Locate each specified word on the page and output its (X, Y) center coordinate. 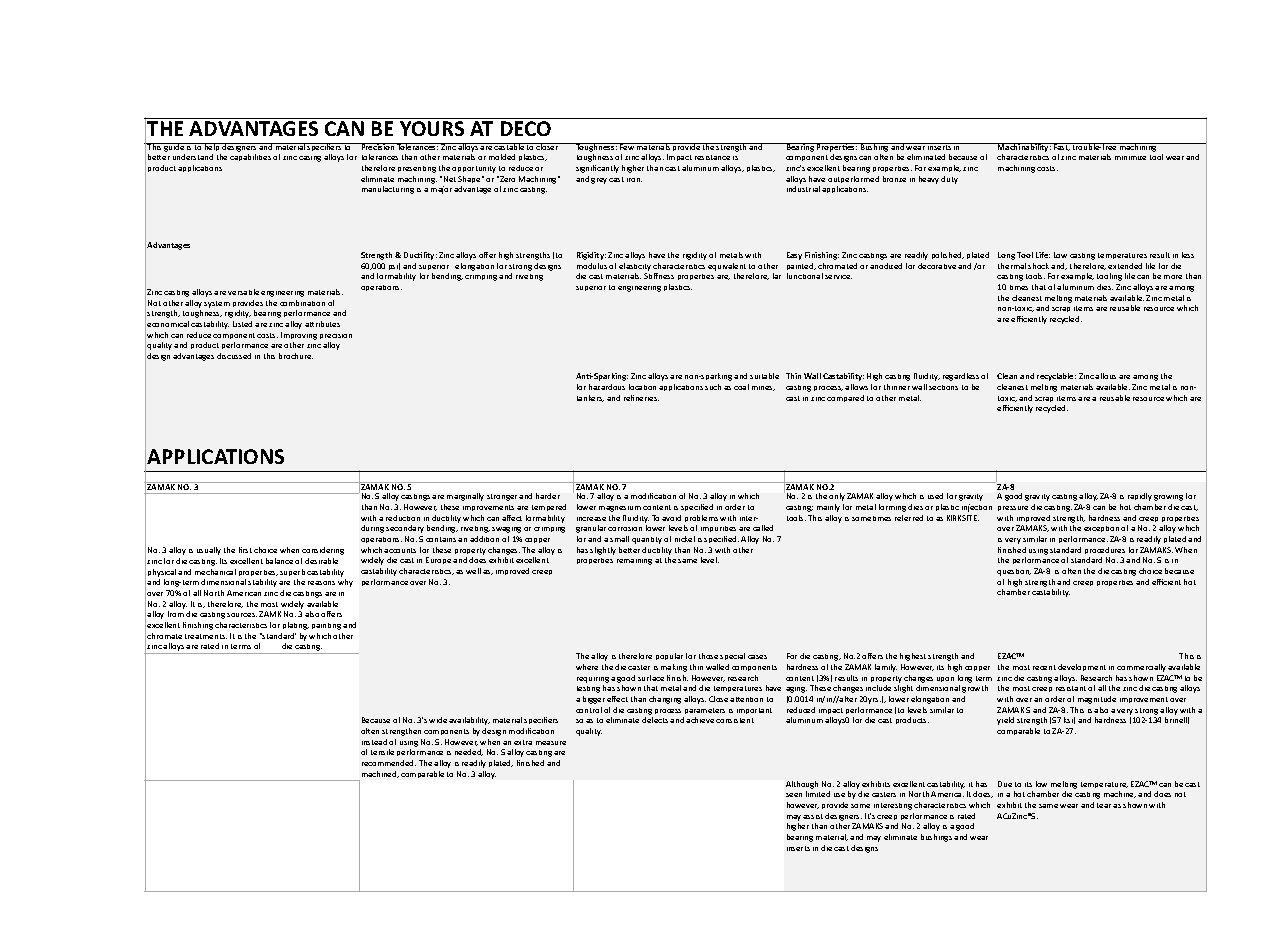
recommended (389, 763)
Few (627, 146)
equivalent (727, 267)
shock (1038, 266)
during (372, 529)
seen (794, 795)
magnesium (620, 509)
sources (242, 615)
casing (310, 159)
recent (1044, 667)
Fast (1061, 147)
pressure (1013, 508)
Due (1005, 784)
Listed (242, 324)
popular (669, 656)
